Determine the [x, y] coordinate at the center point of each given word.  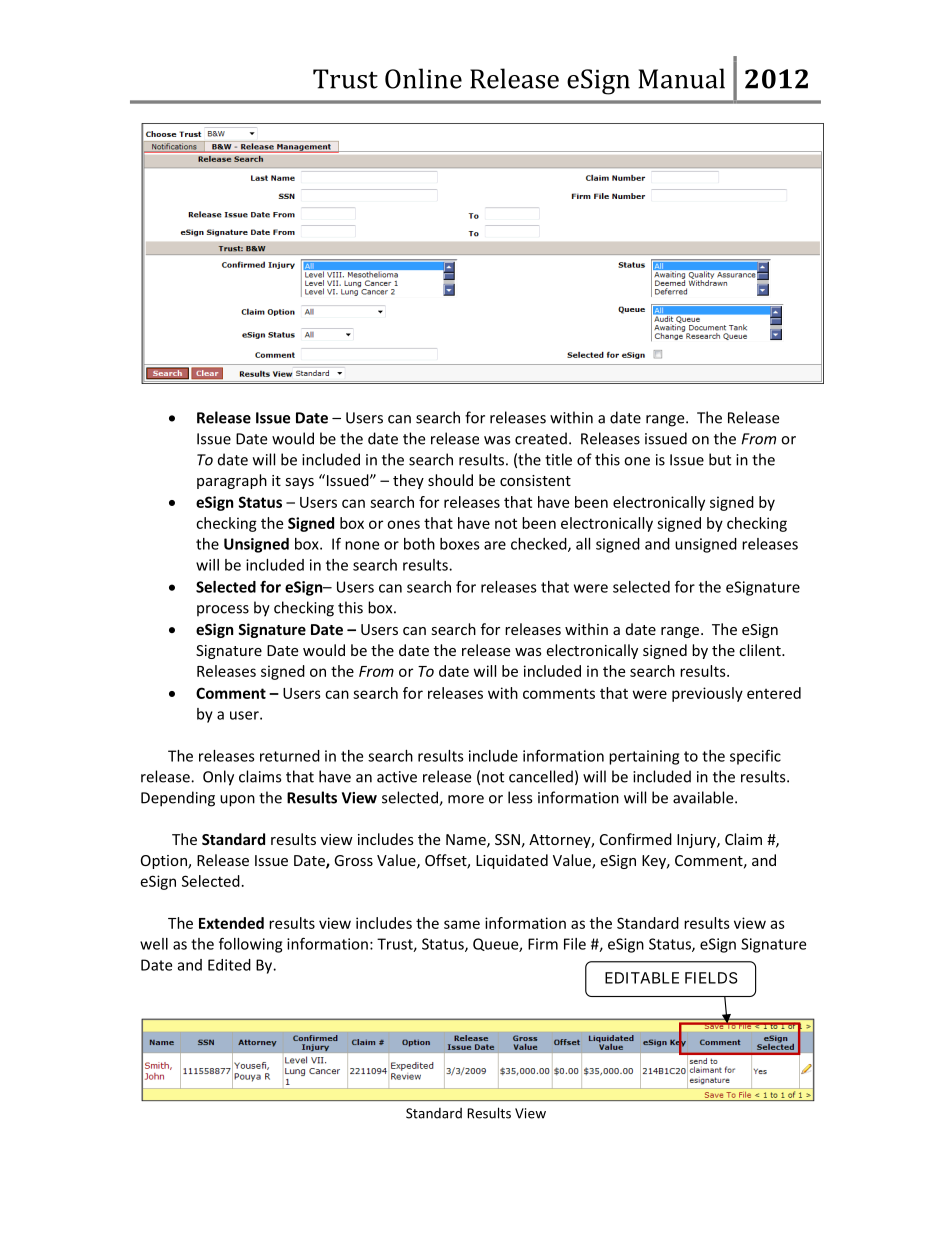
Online [423, 78]
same [462, 924]
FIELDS [711, 978]
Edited [229, 965]
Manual [681, 78]
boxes [460, 544]
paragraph [232, 481]
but [720, 459]
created [541, 438]
